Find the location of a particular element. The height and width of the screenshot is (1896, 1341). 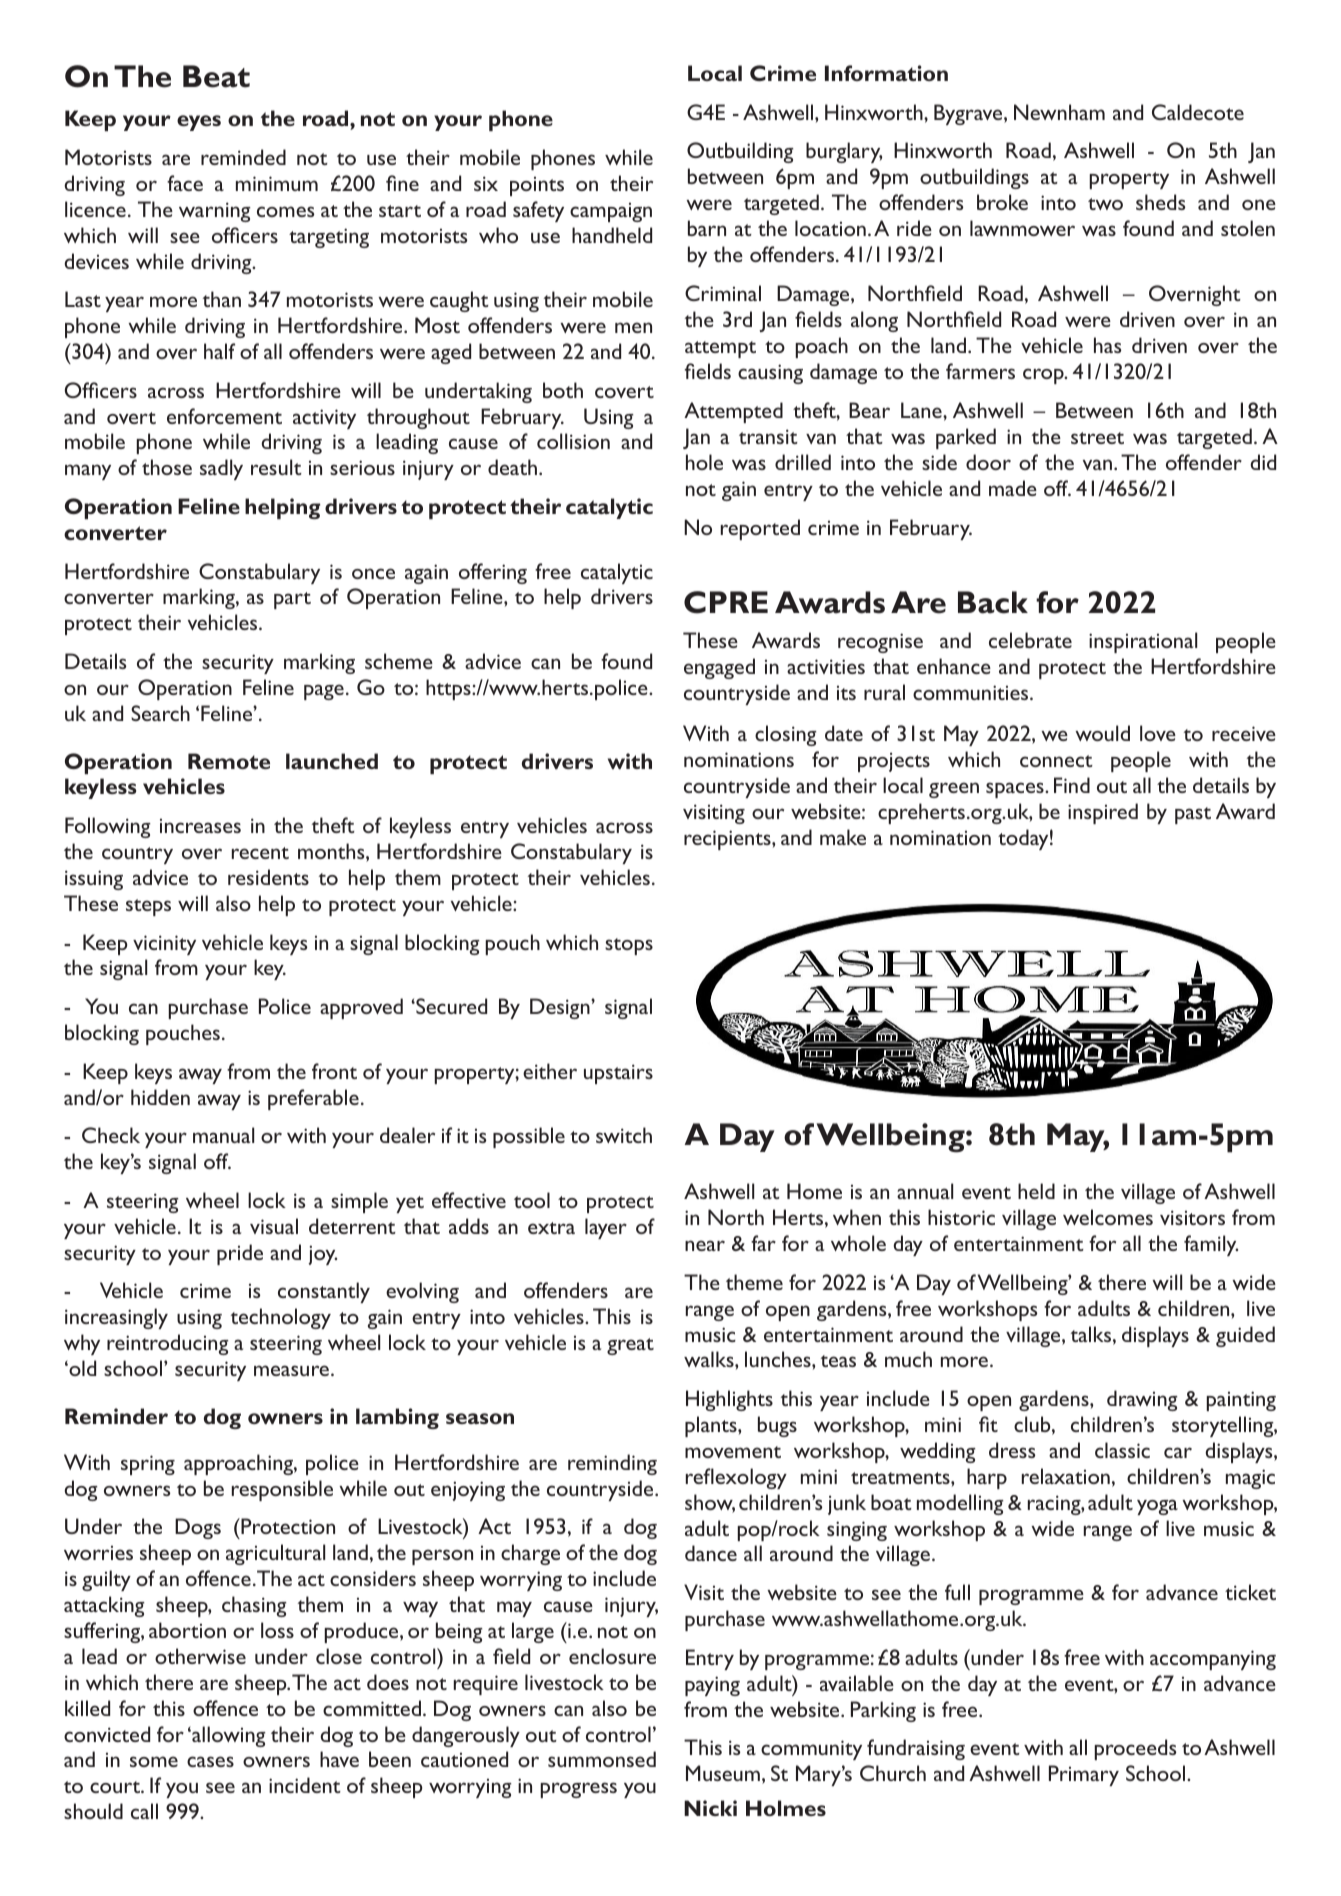

stops is located at coordinates (629, 946).
